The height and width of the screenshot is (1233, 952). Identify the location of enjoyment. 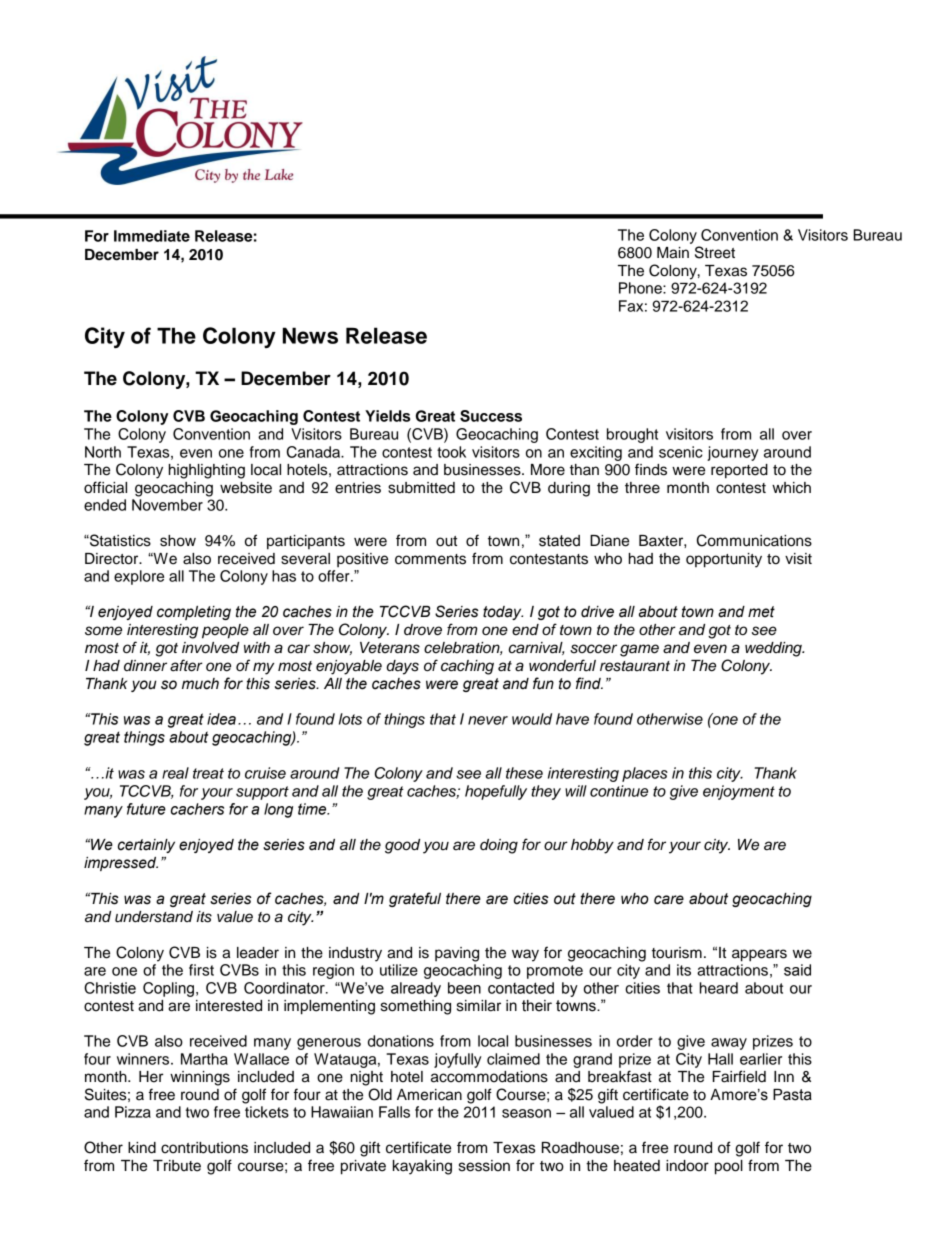
(739, 792).
